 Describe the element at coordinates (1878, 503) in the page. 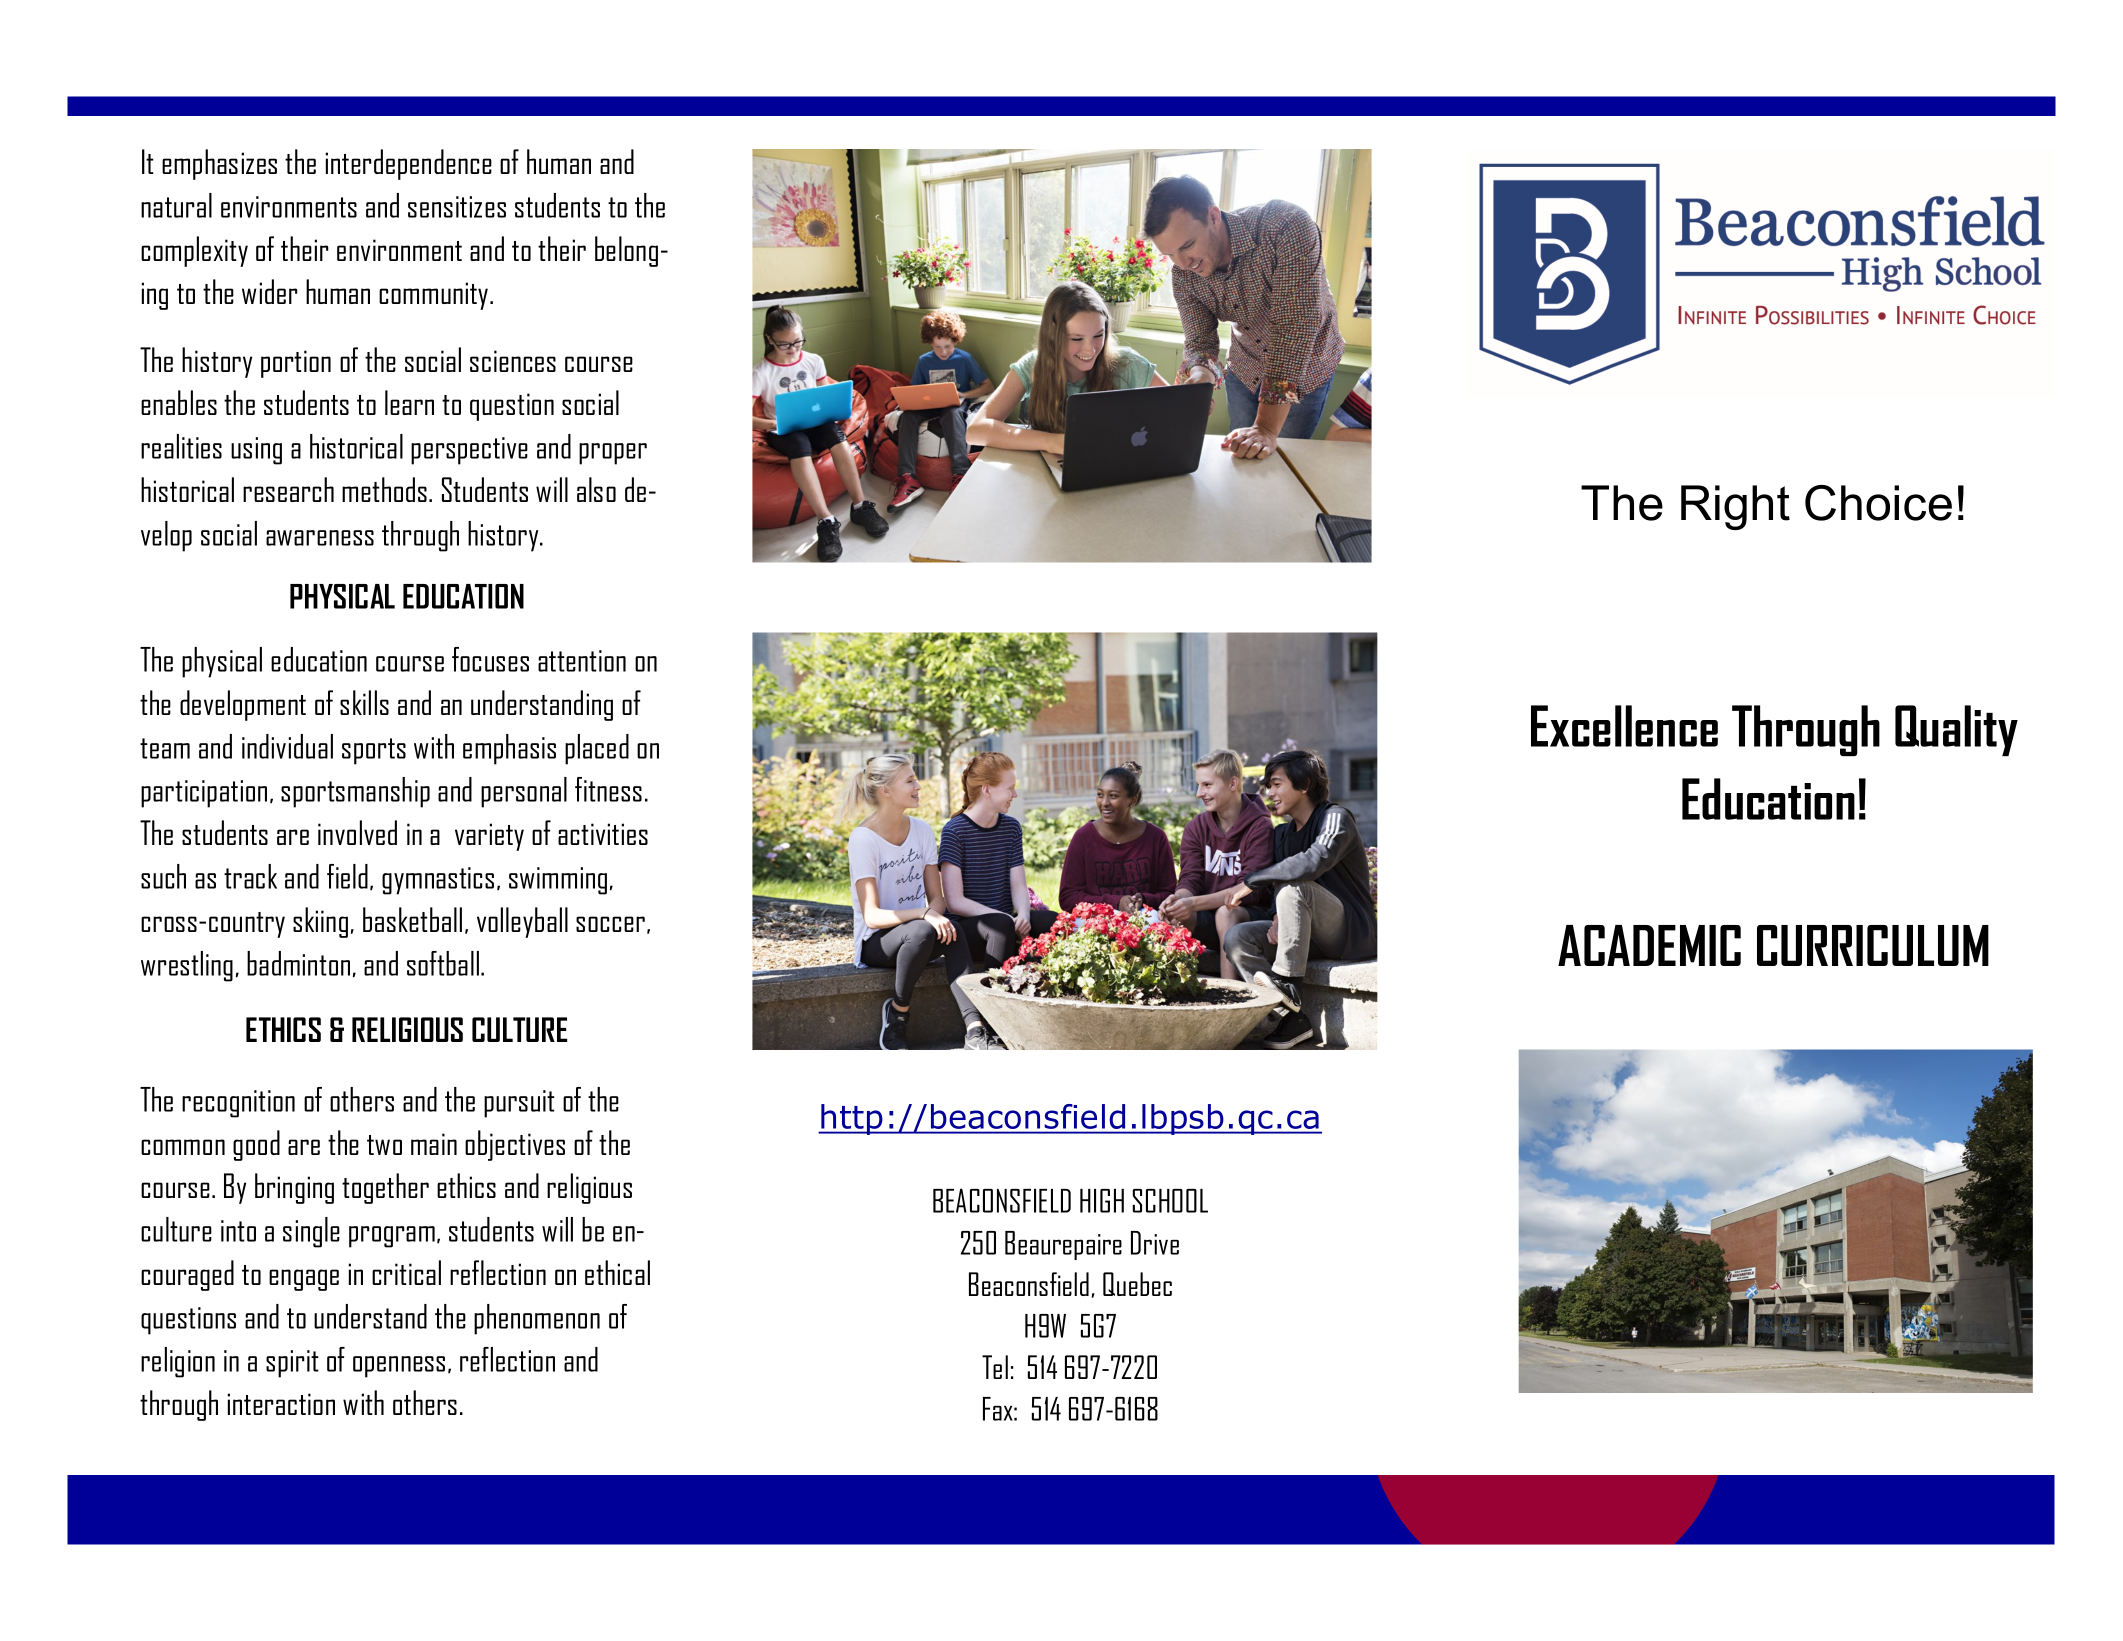

I see `Choice` at that location.
